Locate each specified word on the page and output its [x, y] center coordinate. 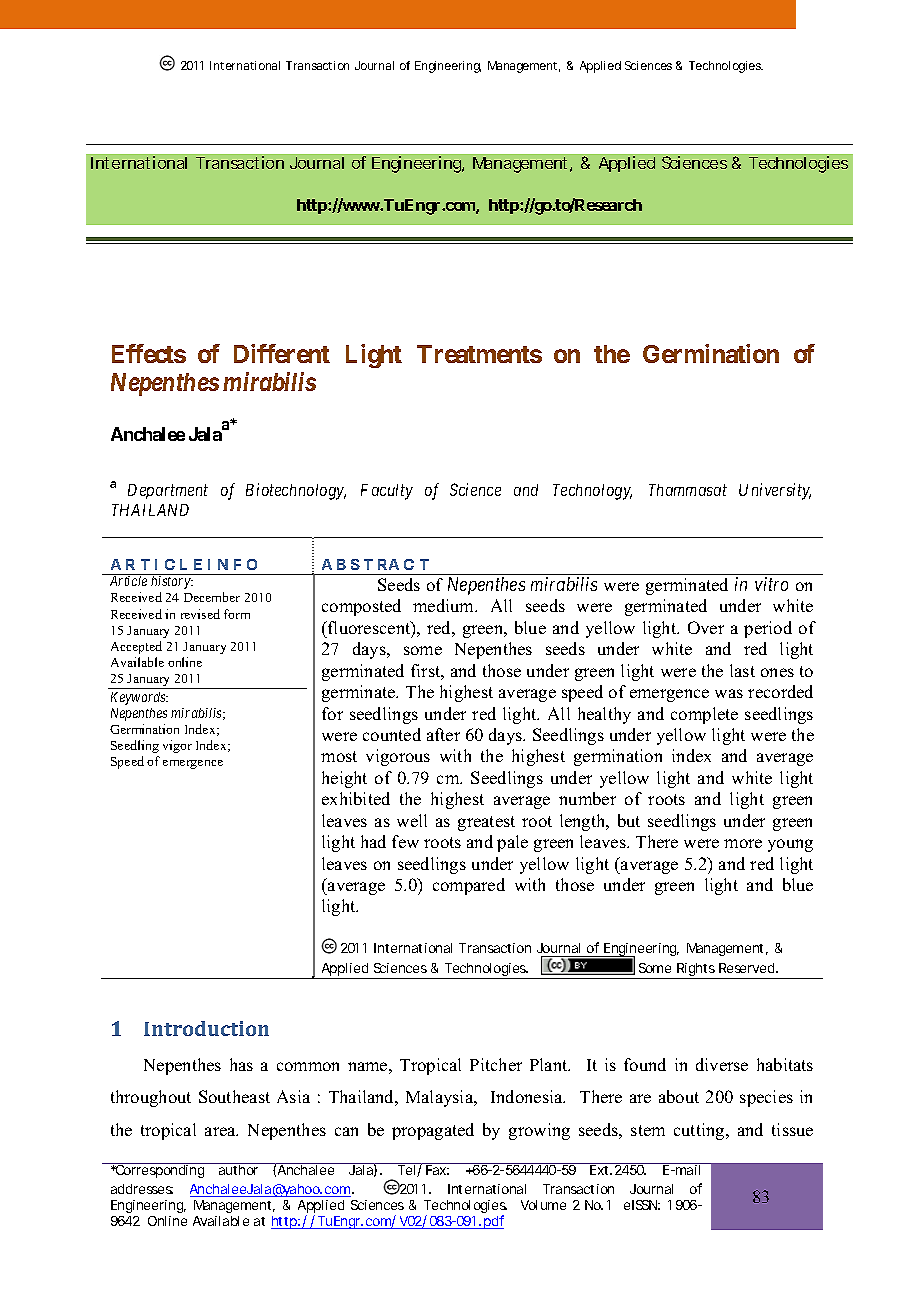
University [775, 491]
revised [200, 614]
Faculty [387, 492]
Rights [696, 971]
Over [706, 627]
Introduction [206, 1028]
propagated [433, 1131]
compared [469, 886]
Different [282, 353]
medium [445, 605]
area [221, 1131]
